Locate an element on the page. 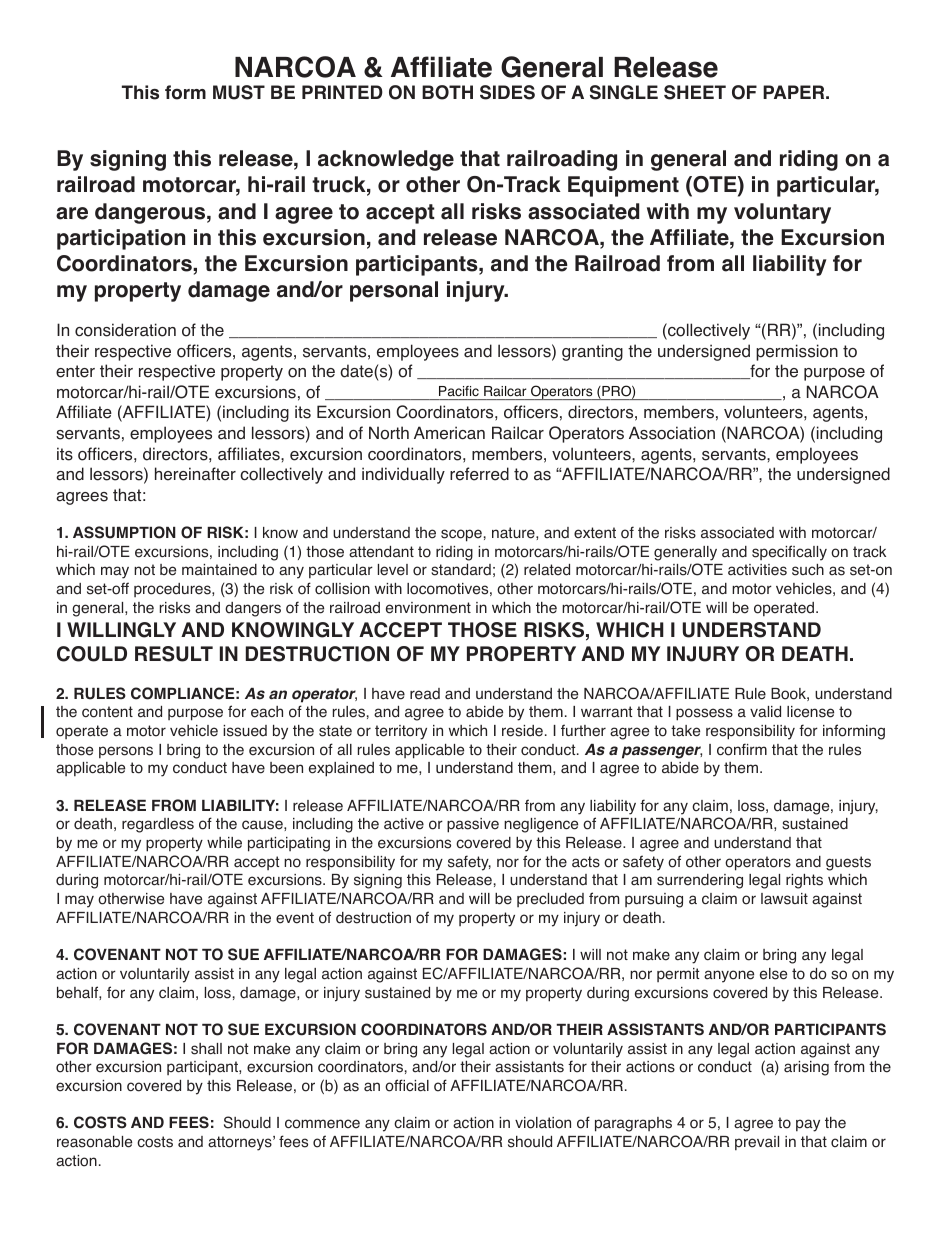  activities is located at coordinates (757, 570).
